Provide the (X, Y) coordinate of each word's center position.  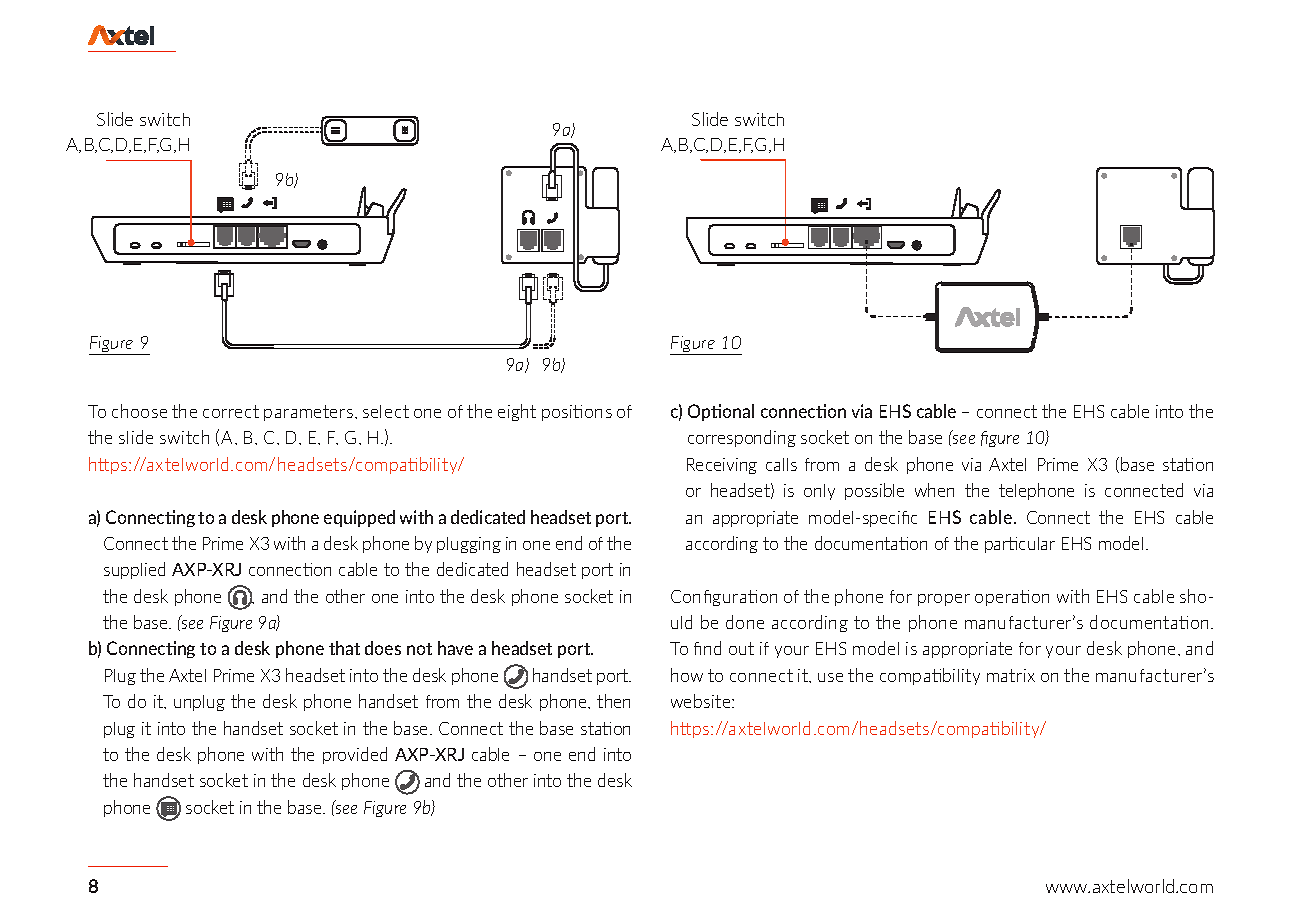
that (344, 648)
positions (577, 413)
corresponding (742, 438)
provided (355, 755)
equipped (359, 518)
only (819, 492)
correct (231, 411)
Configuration (724, 598)
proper (944, 600)
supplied (134, 570)
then (613, 701)
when (934, 490)
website (702, 701)
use (830, 677)
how (687, 675)
